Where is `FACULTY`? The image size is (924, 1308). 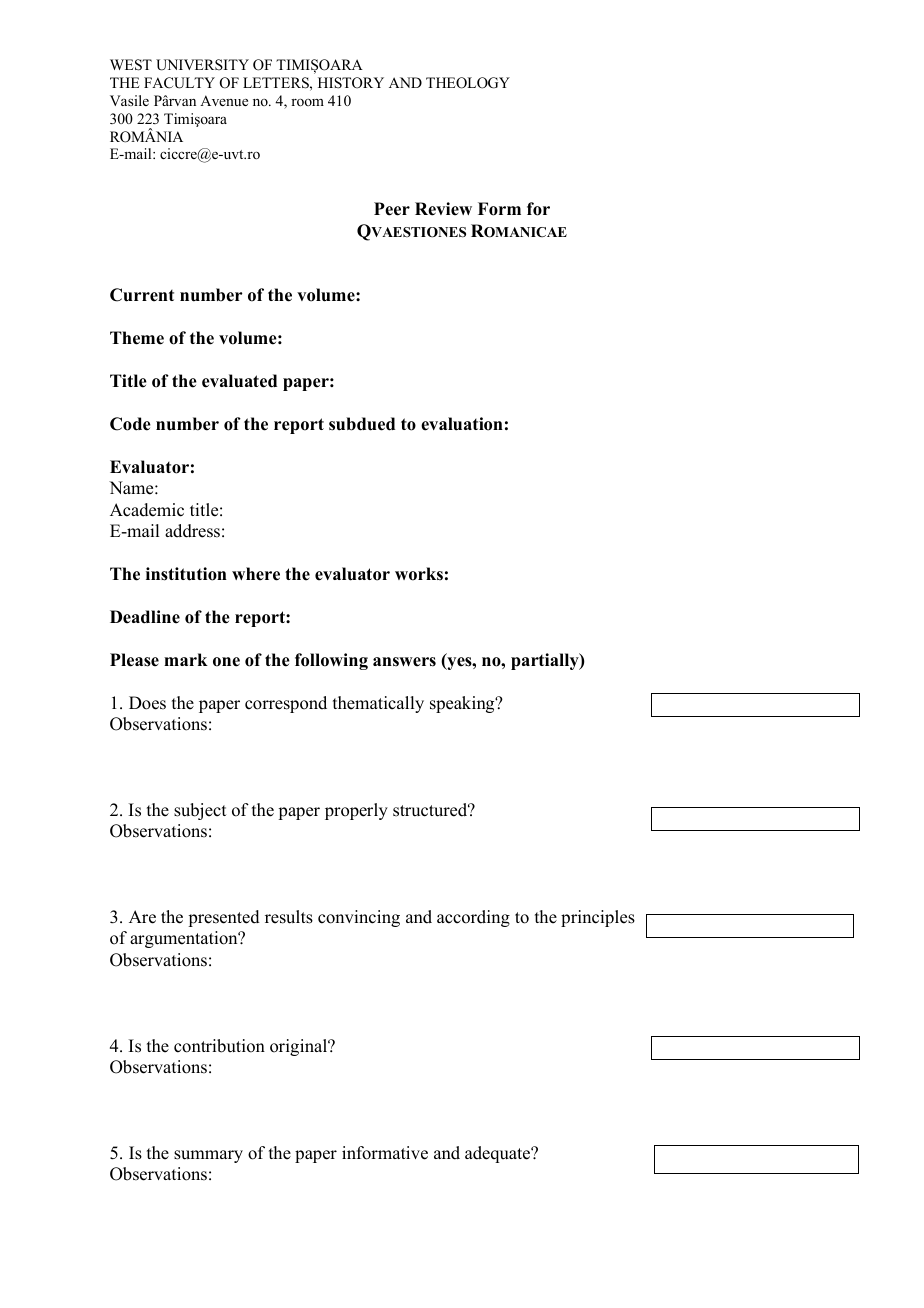 FACULTY is located at coordinates (179, 83).
